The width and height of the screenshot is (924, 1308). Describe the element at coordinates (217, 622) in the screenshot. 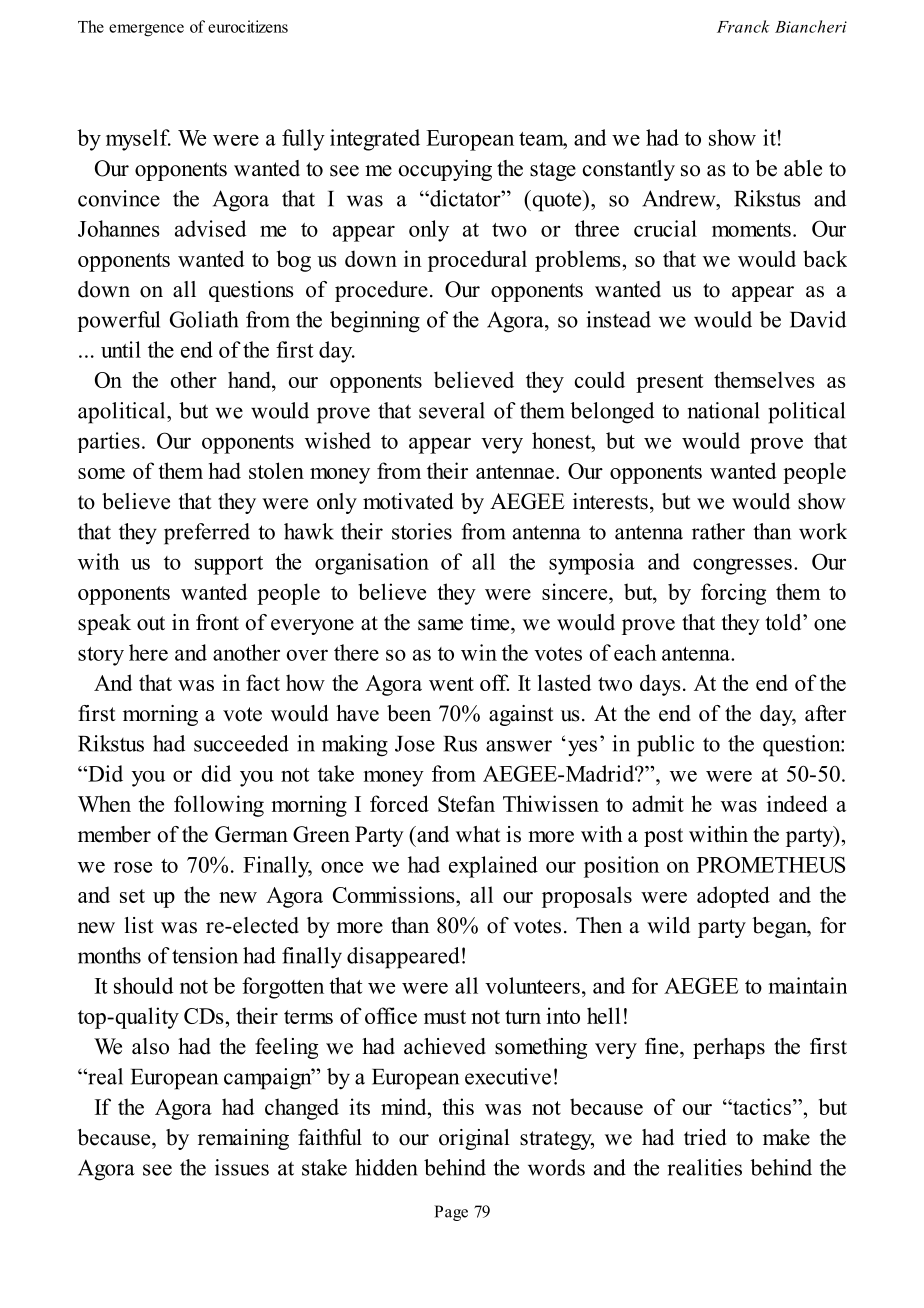

I see `front` at that location.
